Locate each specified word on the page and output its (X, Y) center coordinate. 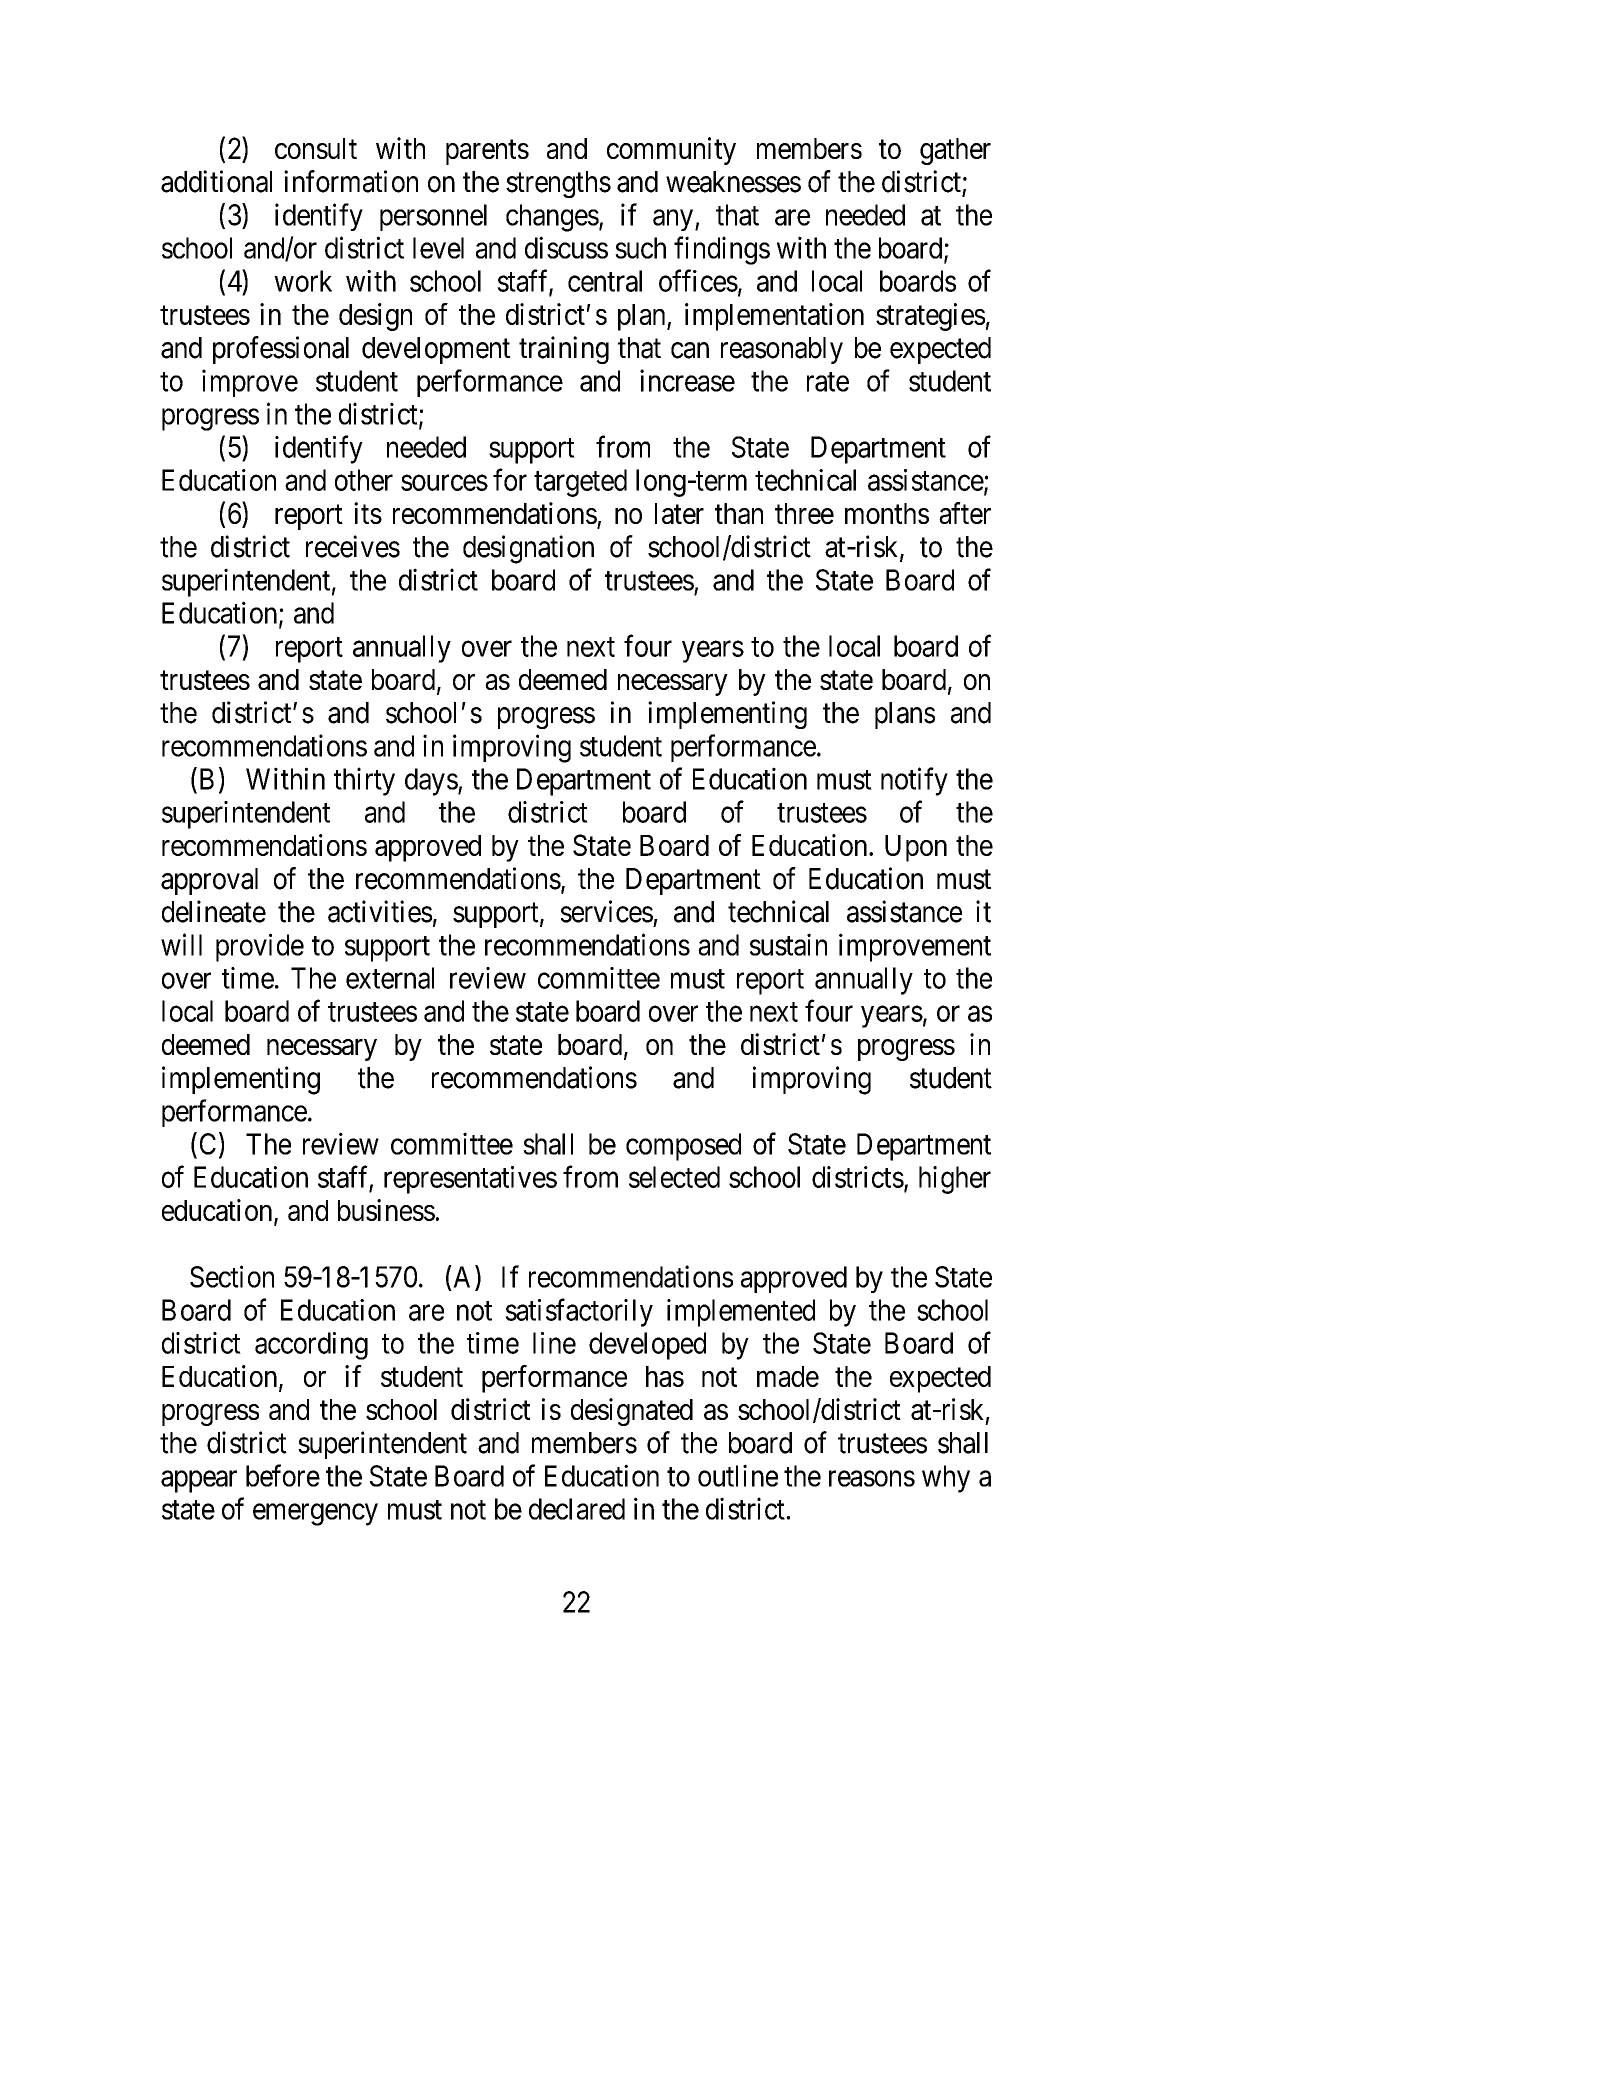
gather (955, 151)
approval (209, 881)
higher (955, 1180)
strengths (558, 184)
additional (216, 181)
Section (232, 1276)
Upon (916, 848)
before (283, 1475)
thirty (364, 781)
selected (674, 1177)
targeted (580, 483)
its (368, 513)
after (965, 513)
